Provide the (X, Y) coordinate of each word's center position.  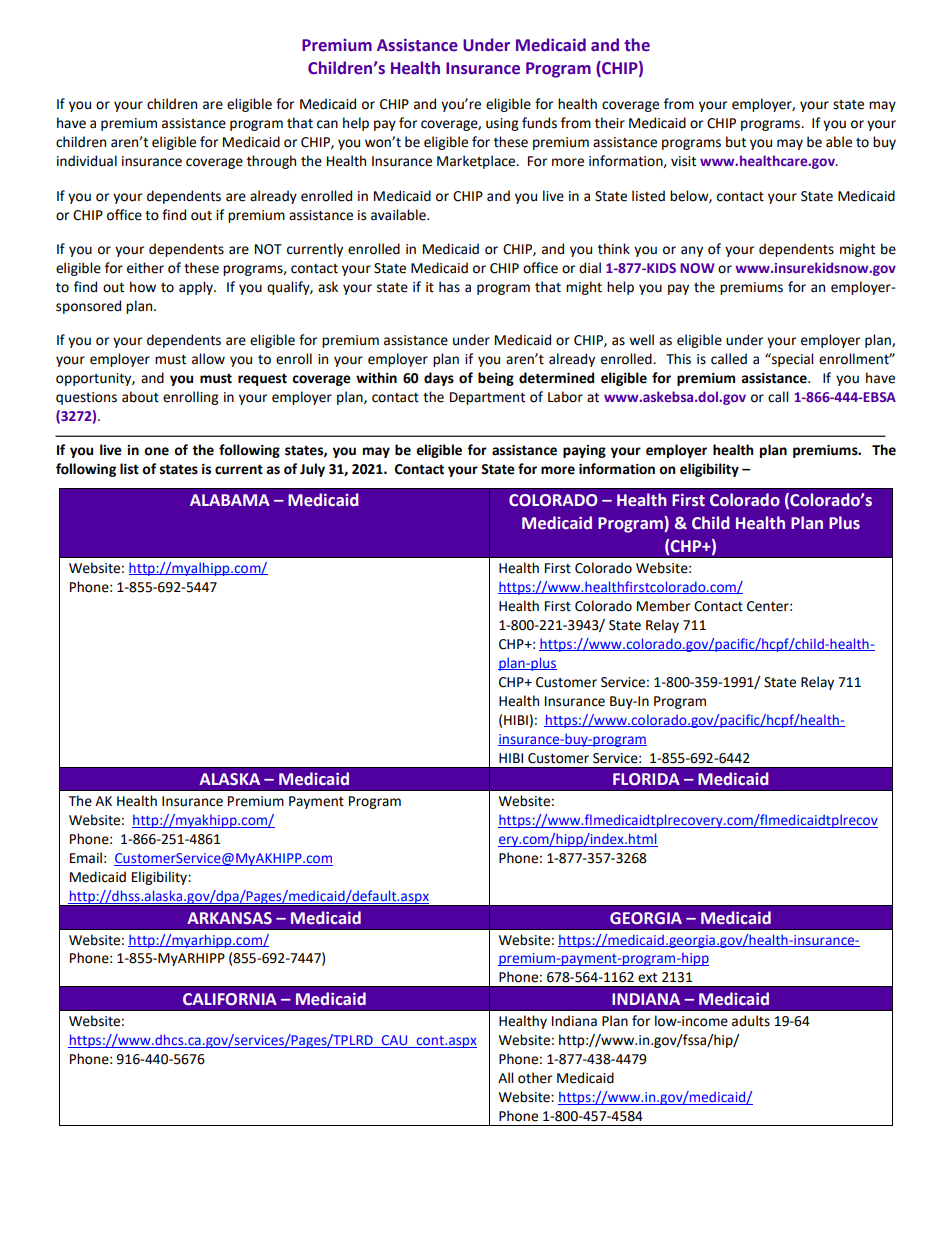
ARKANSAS (229, 918)
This (678, 359)
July (312, 470)
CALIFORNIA (230, 999)
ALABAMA (230, 500)
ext (647, 978)
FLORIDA (646, 779)
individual (87, 161)
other (535, 1078)
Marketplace (477, 162)
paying (584, 451)
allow (208, 359)
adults (751, 1021)
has (449, 287)
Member (663, 606)
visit (683, 161)
